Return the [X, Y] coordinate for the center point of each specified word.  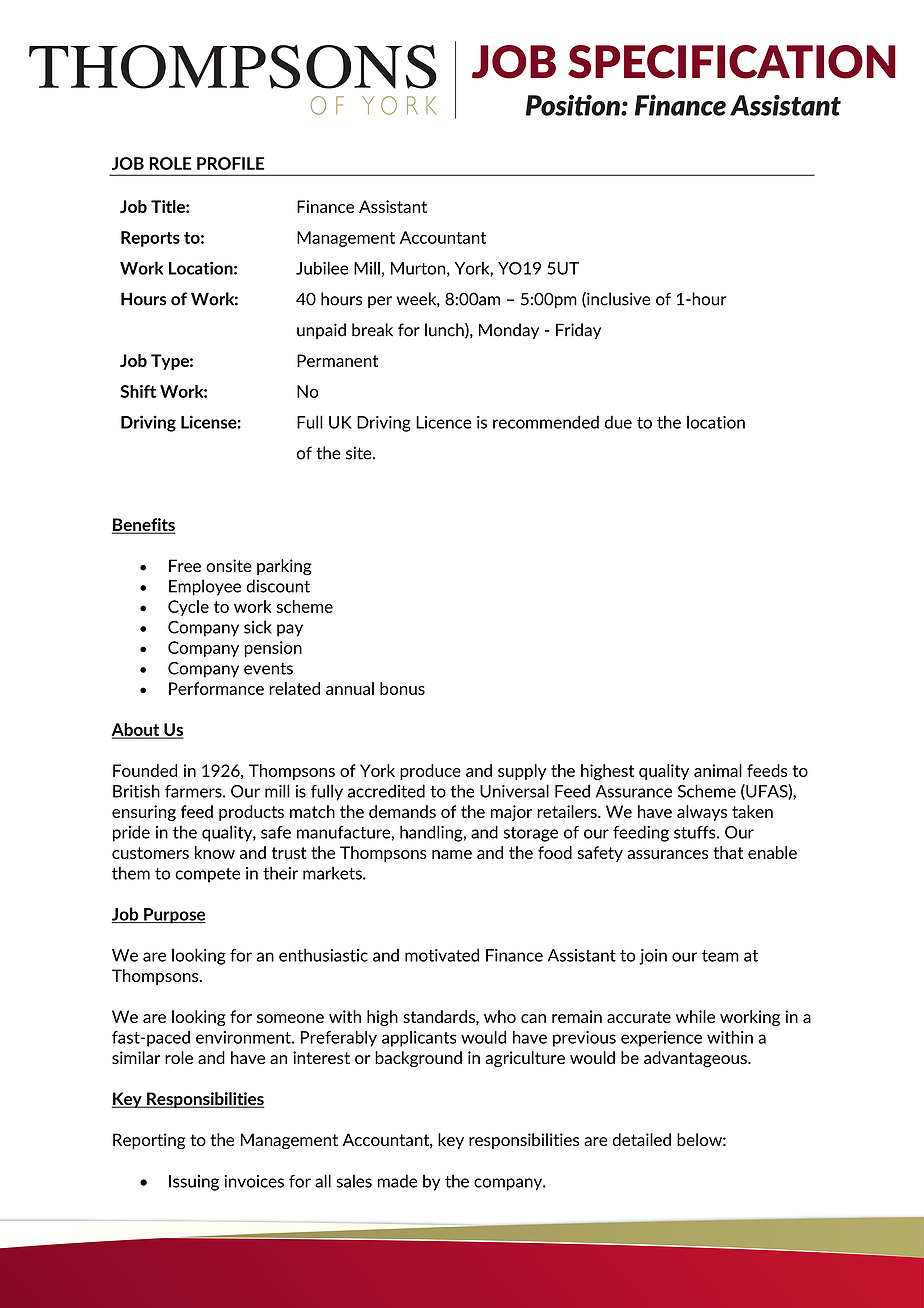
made [397, 1181]
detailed [641, 1139]
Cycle [188, 608]
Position [574, 105]
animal [718, 770]
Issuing [194, 1183]
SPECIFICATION [731, 62]
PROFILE [230, 163]
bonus [402, 688]
